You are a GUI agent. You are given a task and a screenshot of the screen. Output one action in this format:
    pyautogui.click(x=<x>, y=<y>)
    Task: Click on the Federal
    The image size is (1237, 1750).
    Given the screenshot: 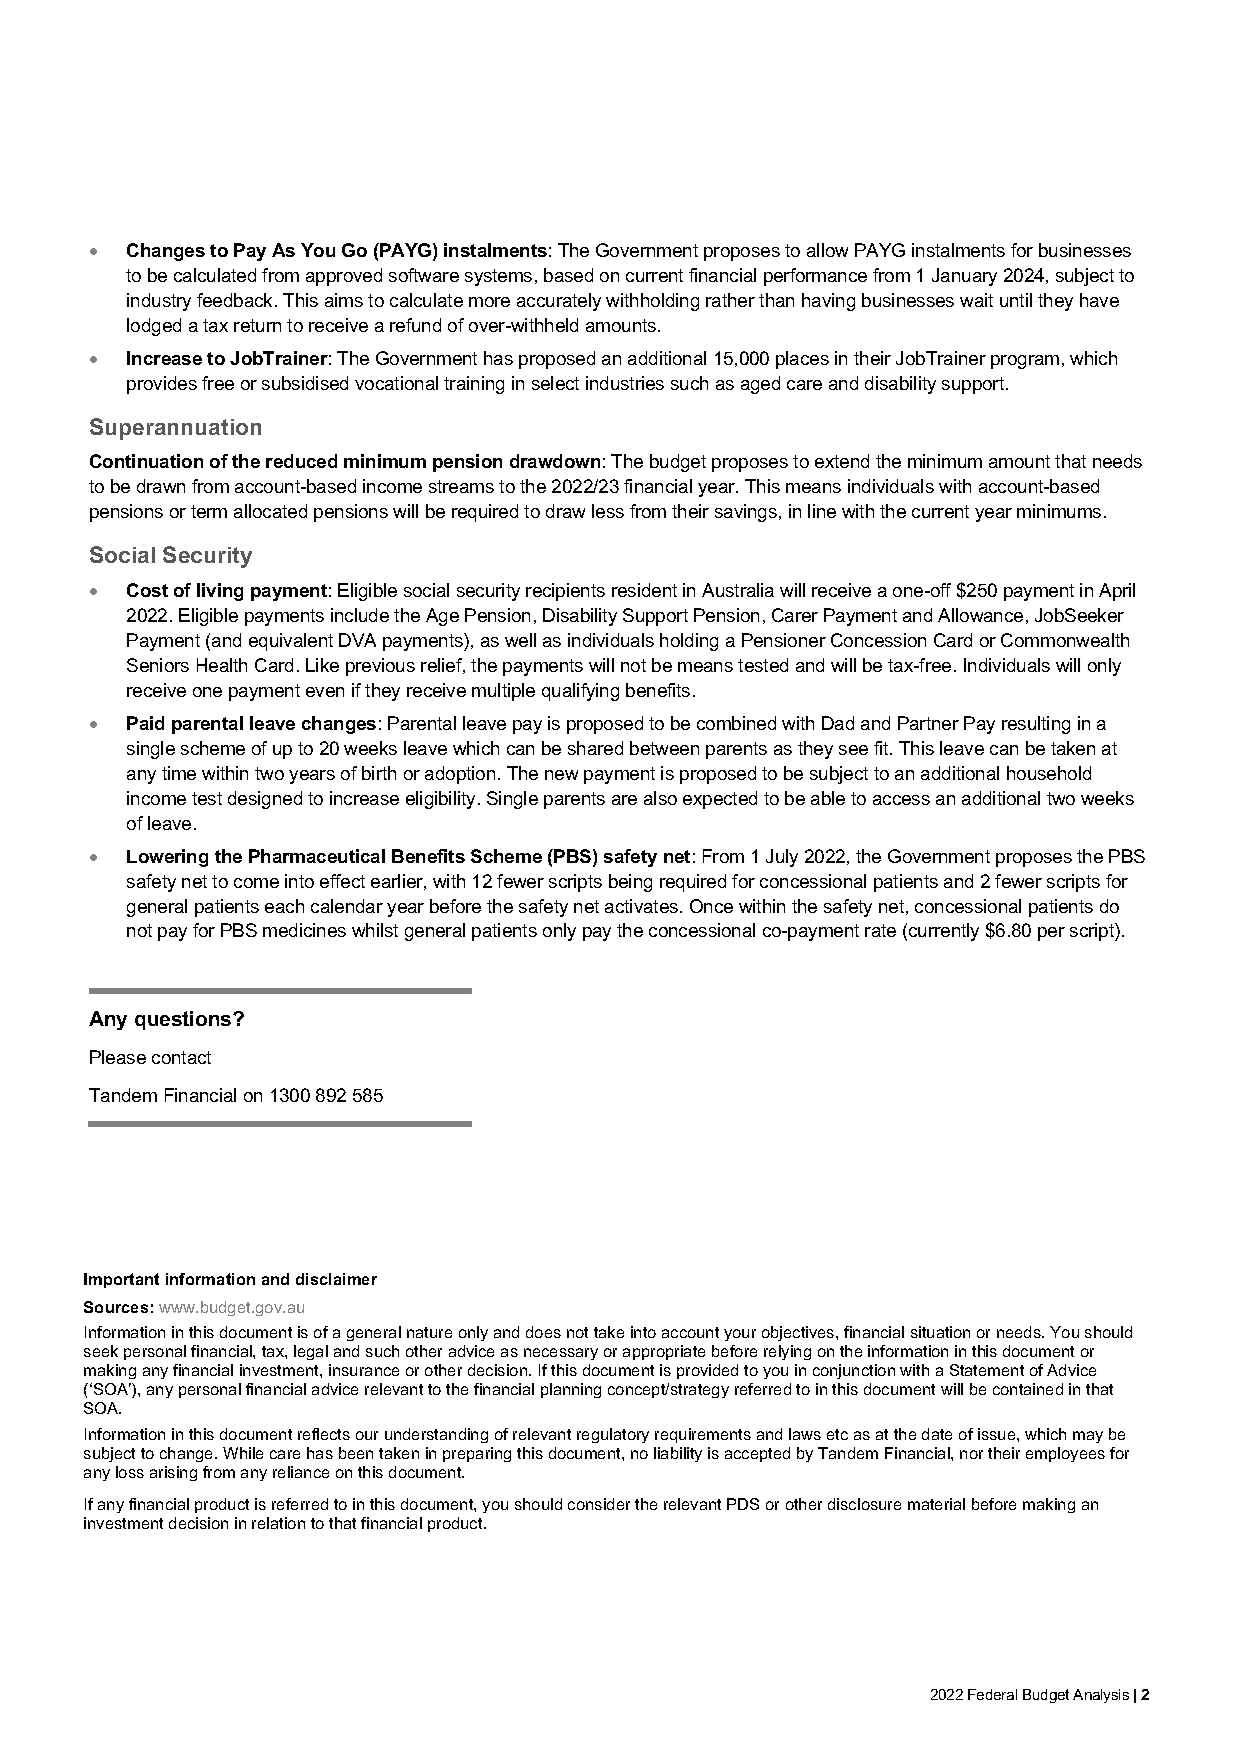 What is the action you would take?
    pyautogui.click(x=992, y=1694)
